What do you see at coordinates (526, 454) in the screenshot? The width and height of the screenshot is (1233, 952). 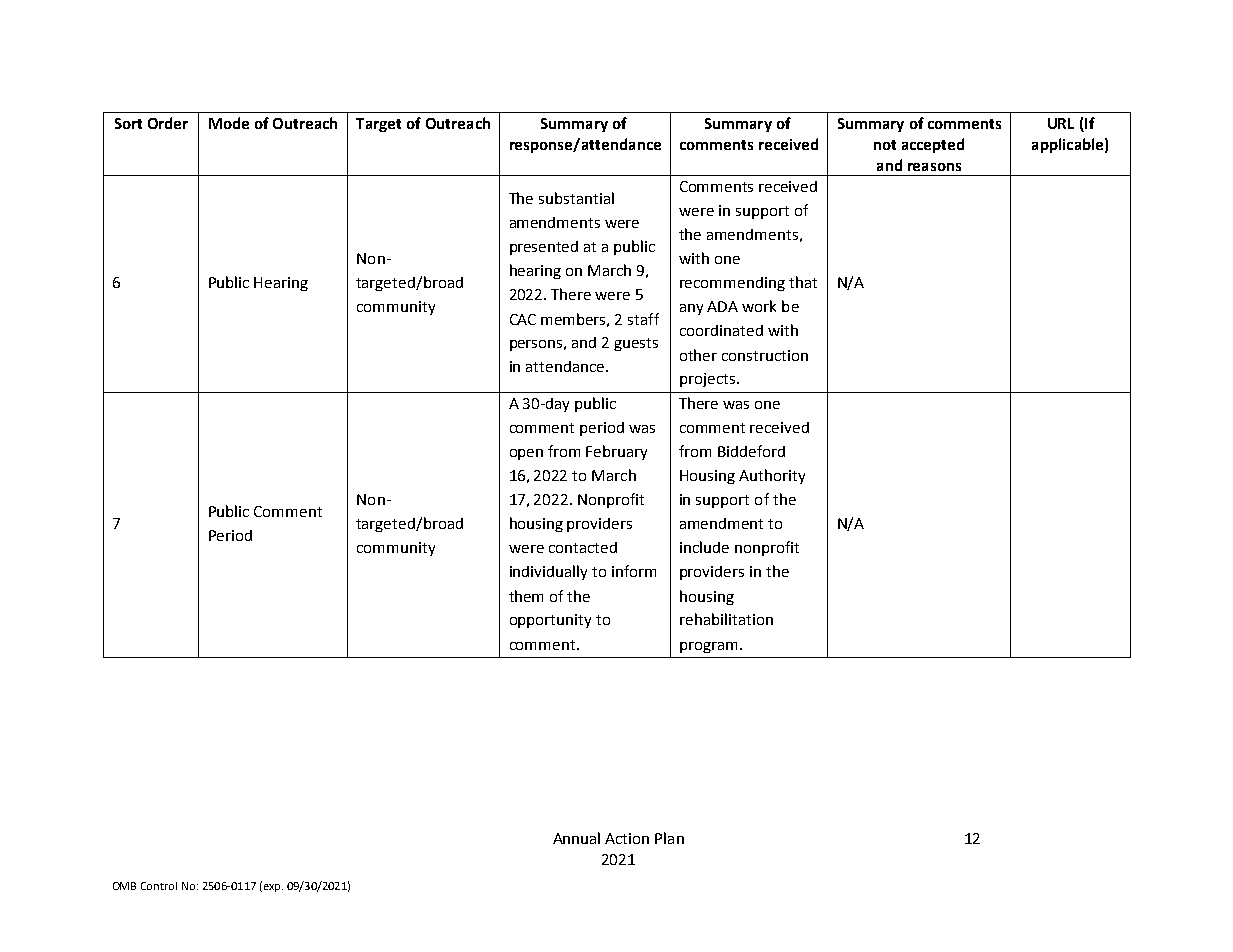 I see `open` at bounding box center [526, 454].
